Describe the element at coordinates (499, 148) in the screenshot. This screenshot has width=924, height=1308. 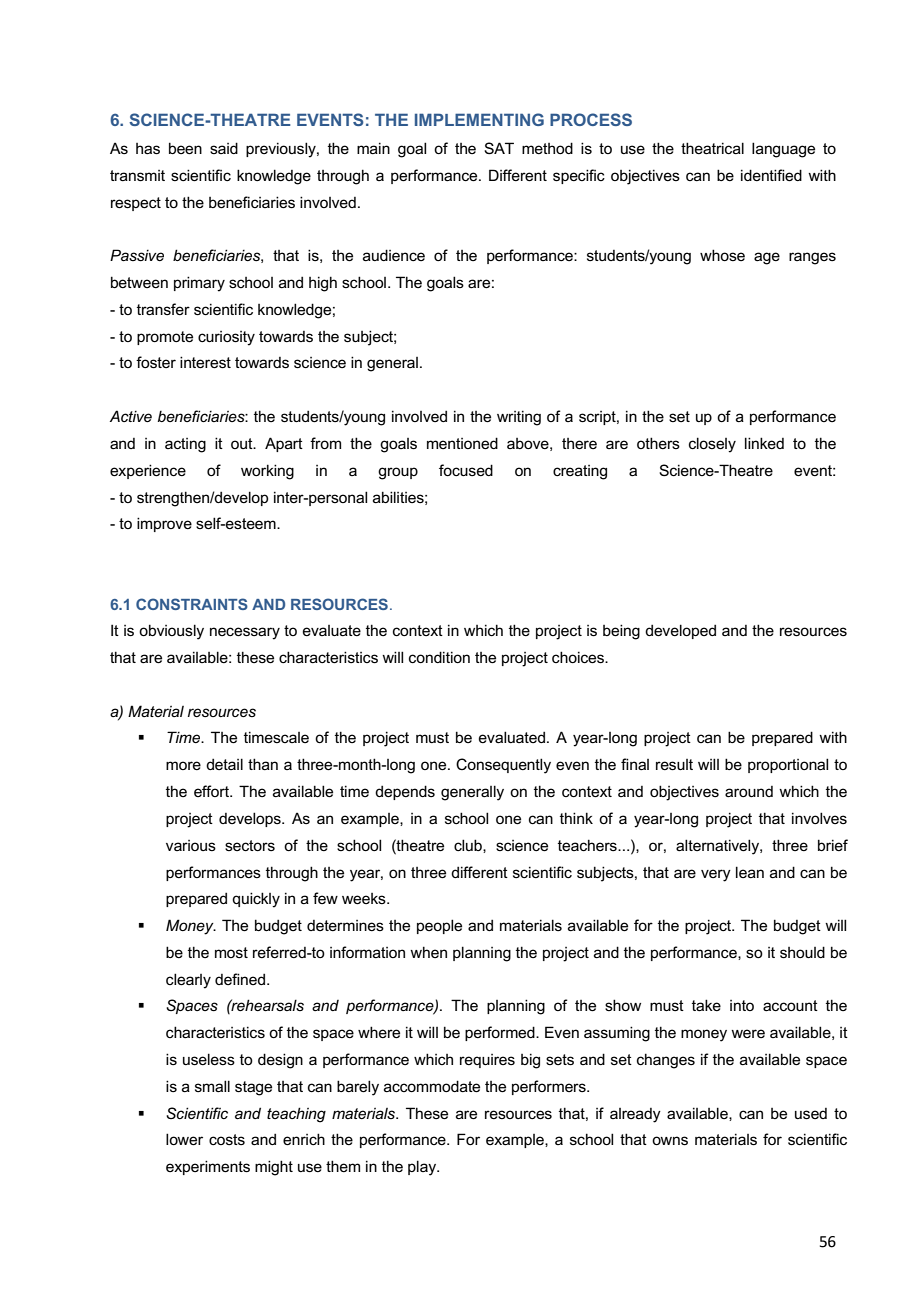
I see `SAT` at that location.
